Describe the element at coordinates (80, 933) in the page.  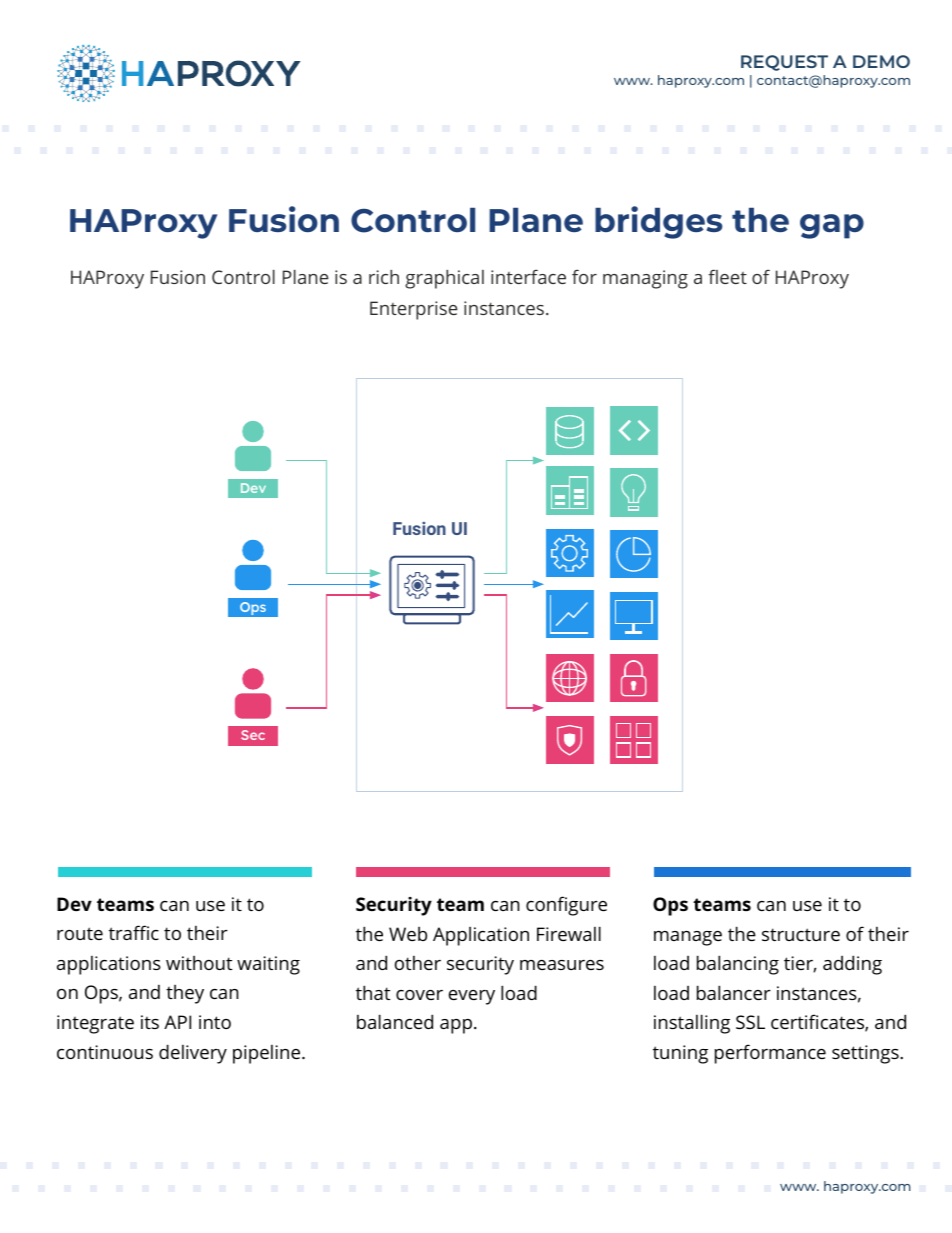
I see `route` at that location.
